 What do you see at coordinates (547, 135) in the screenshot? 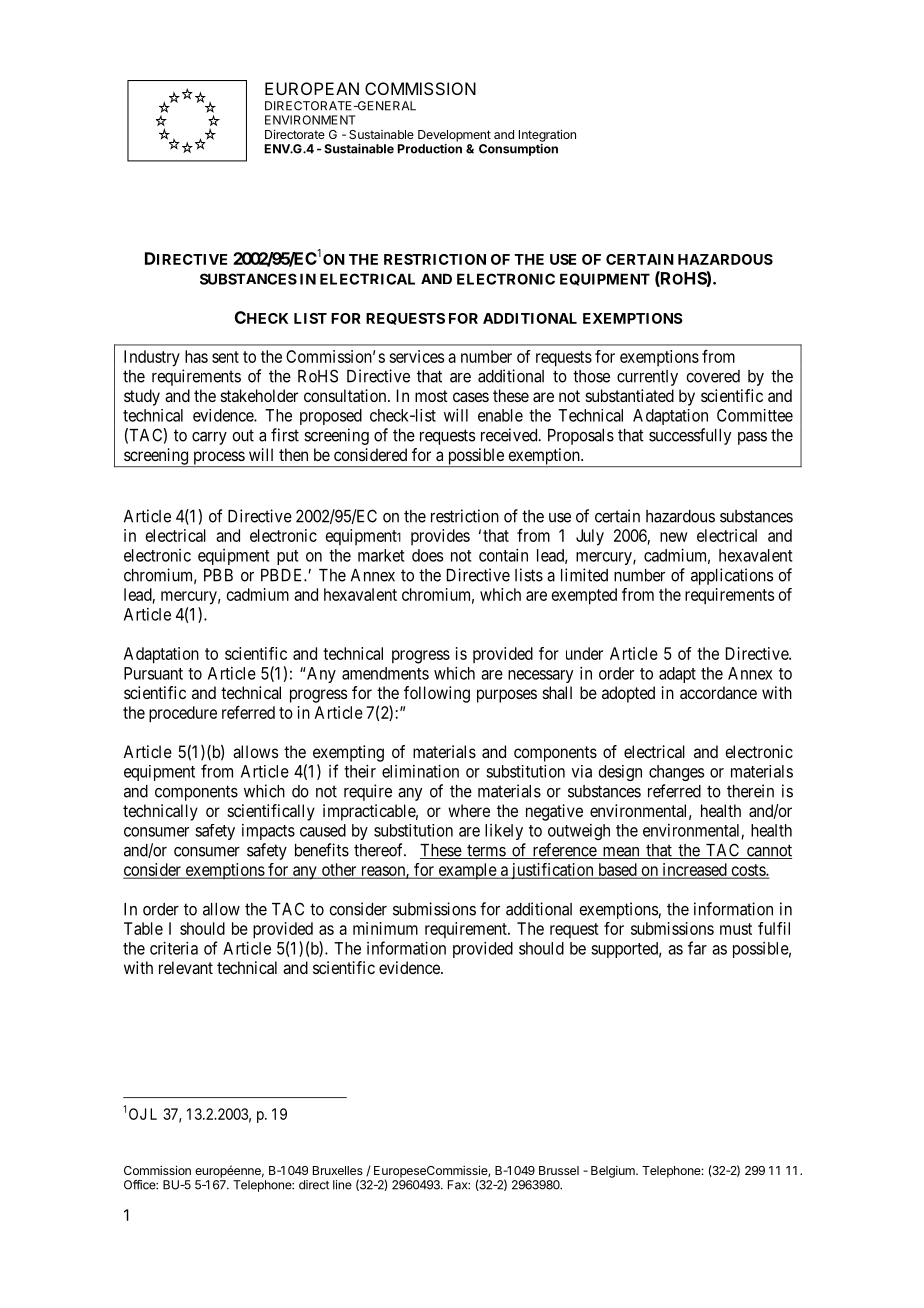
I see `Integration` at bounding box center [547, 135].
